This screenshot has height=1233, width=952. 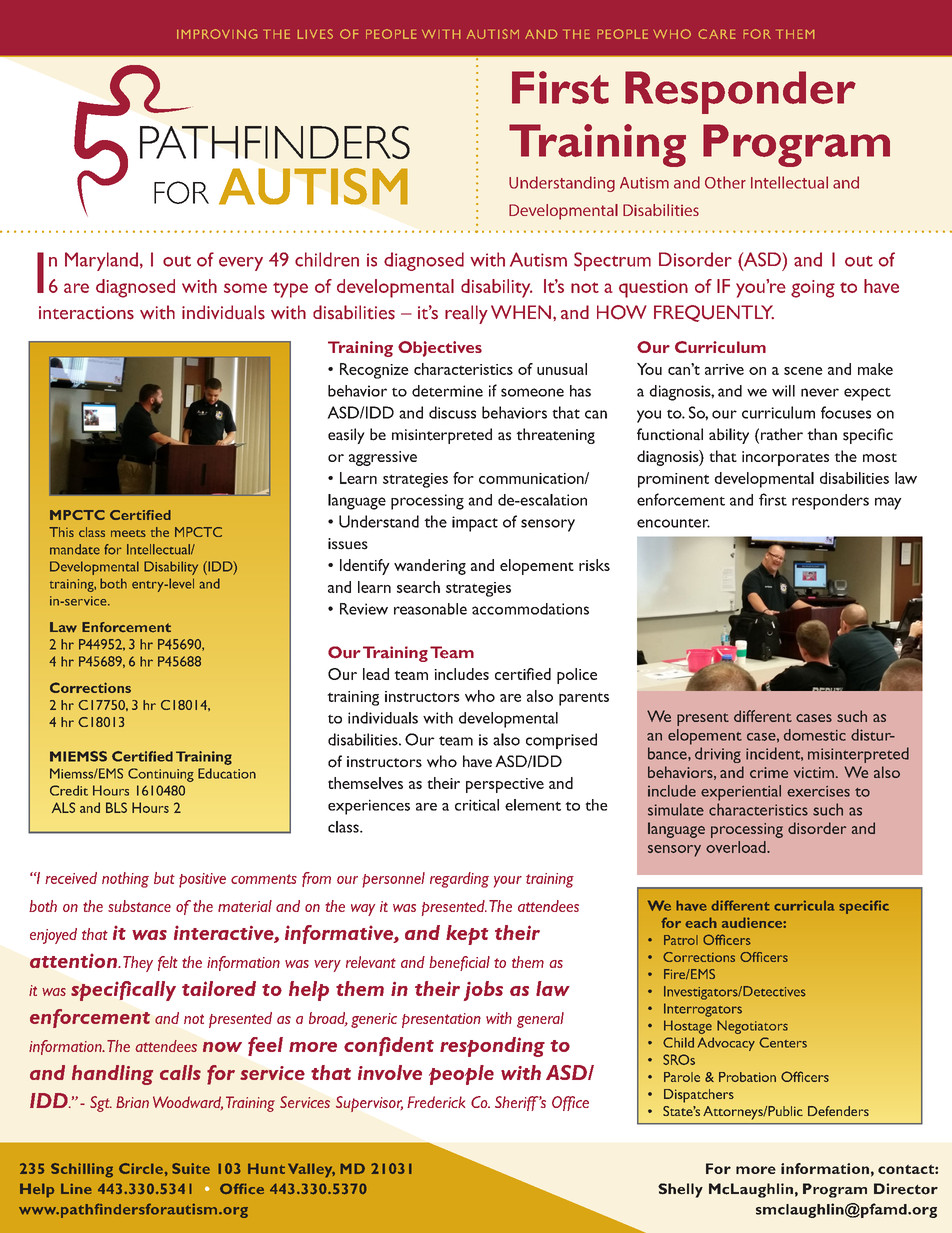 I want to click on Circle, so click(x=141, y=1168).
